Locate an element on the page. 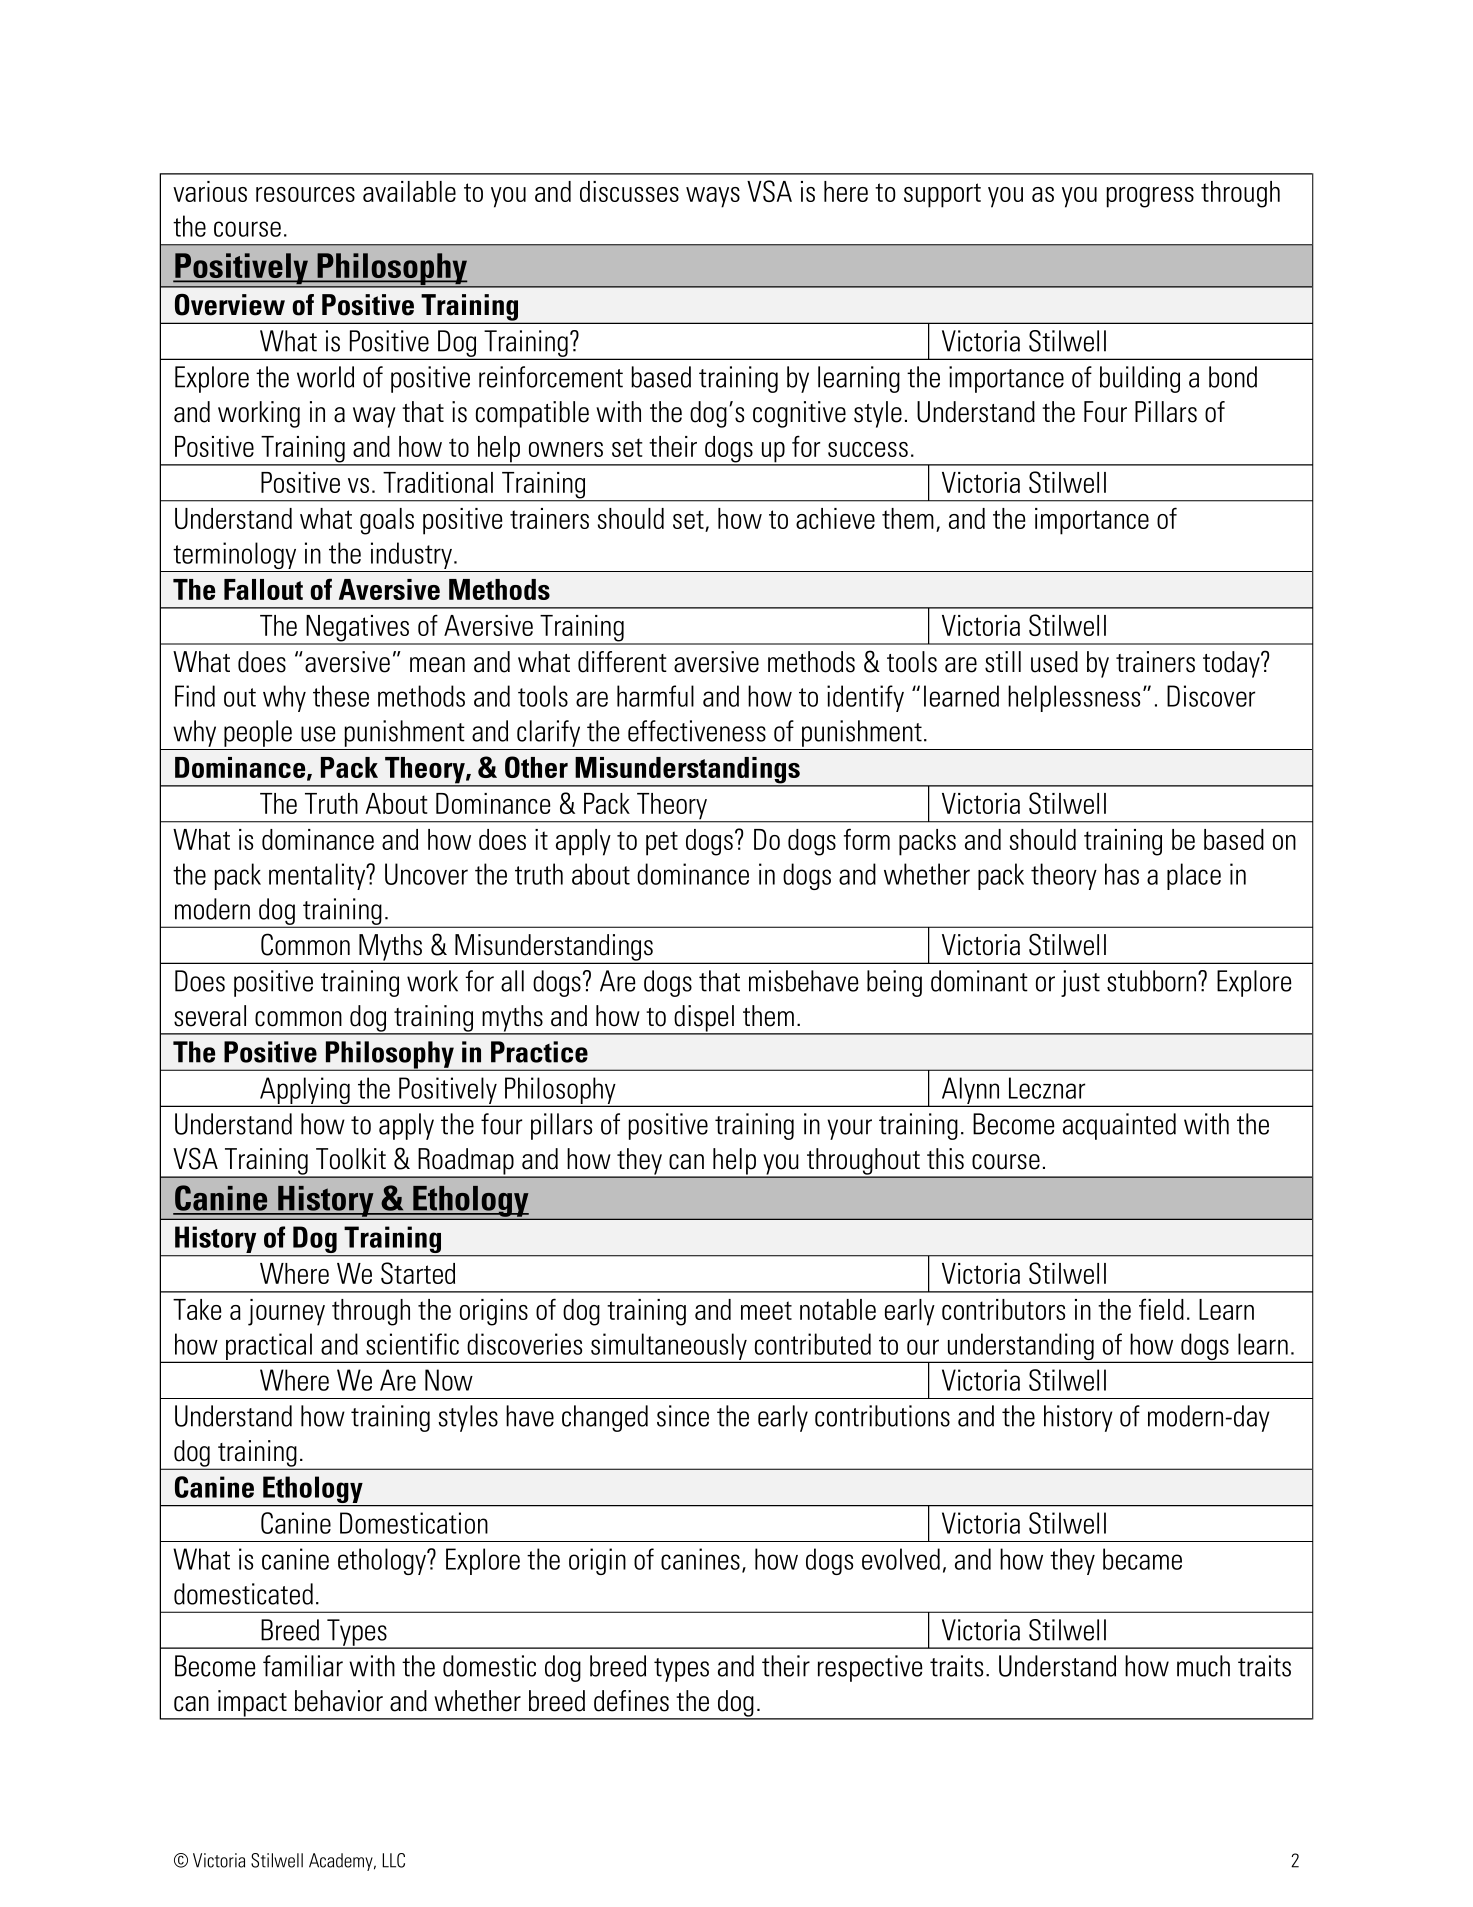  ways is located at coordinates (713, 197).
